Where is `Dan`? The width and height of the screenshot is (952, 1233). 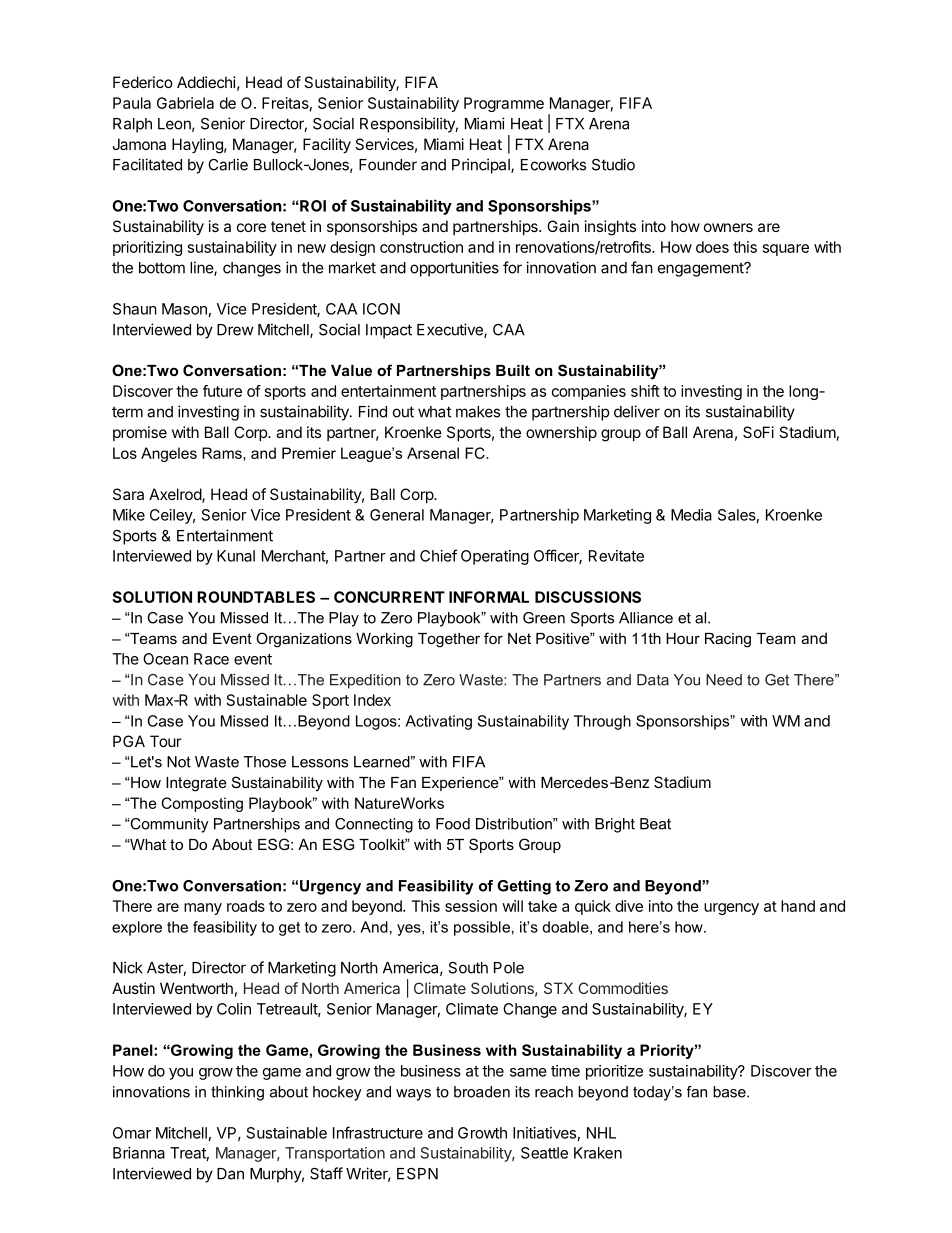 Dan is located at coordinates (230, 1174).
